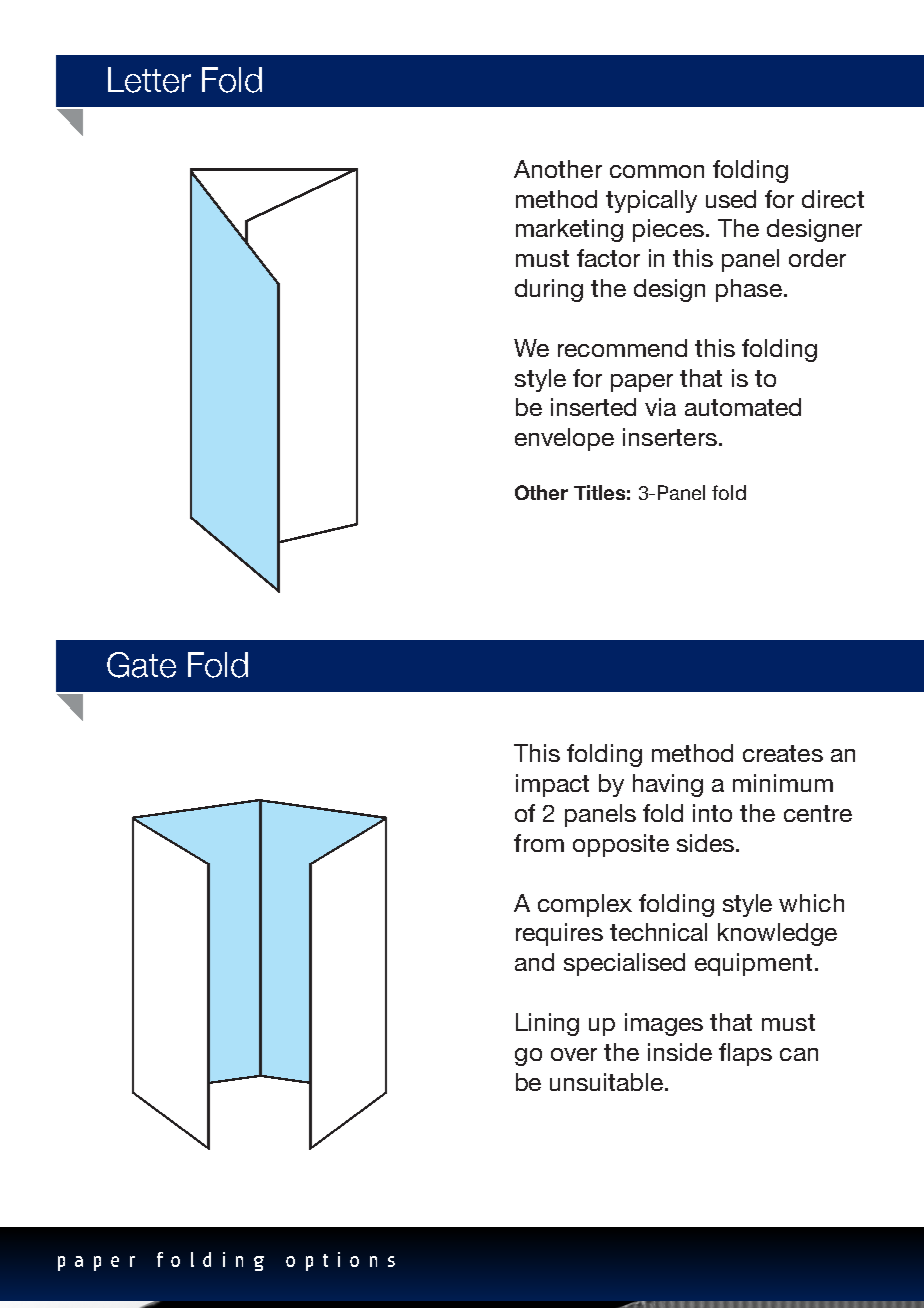  What do you see at coordinates (731, 199) in the screenshot?
I see `used` at bounding box center [731, 199].
